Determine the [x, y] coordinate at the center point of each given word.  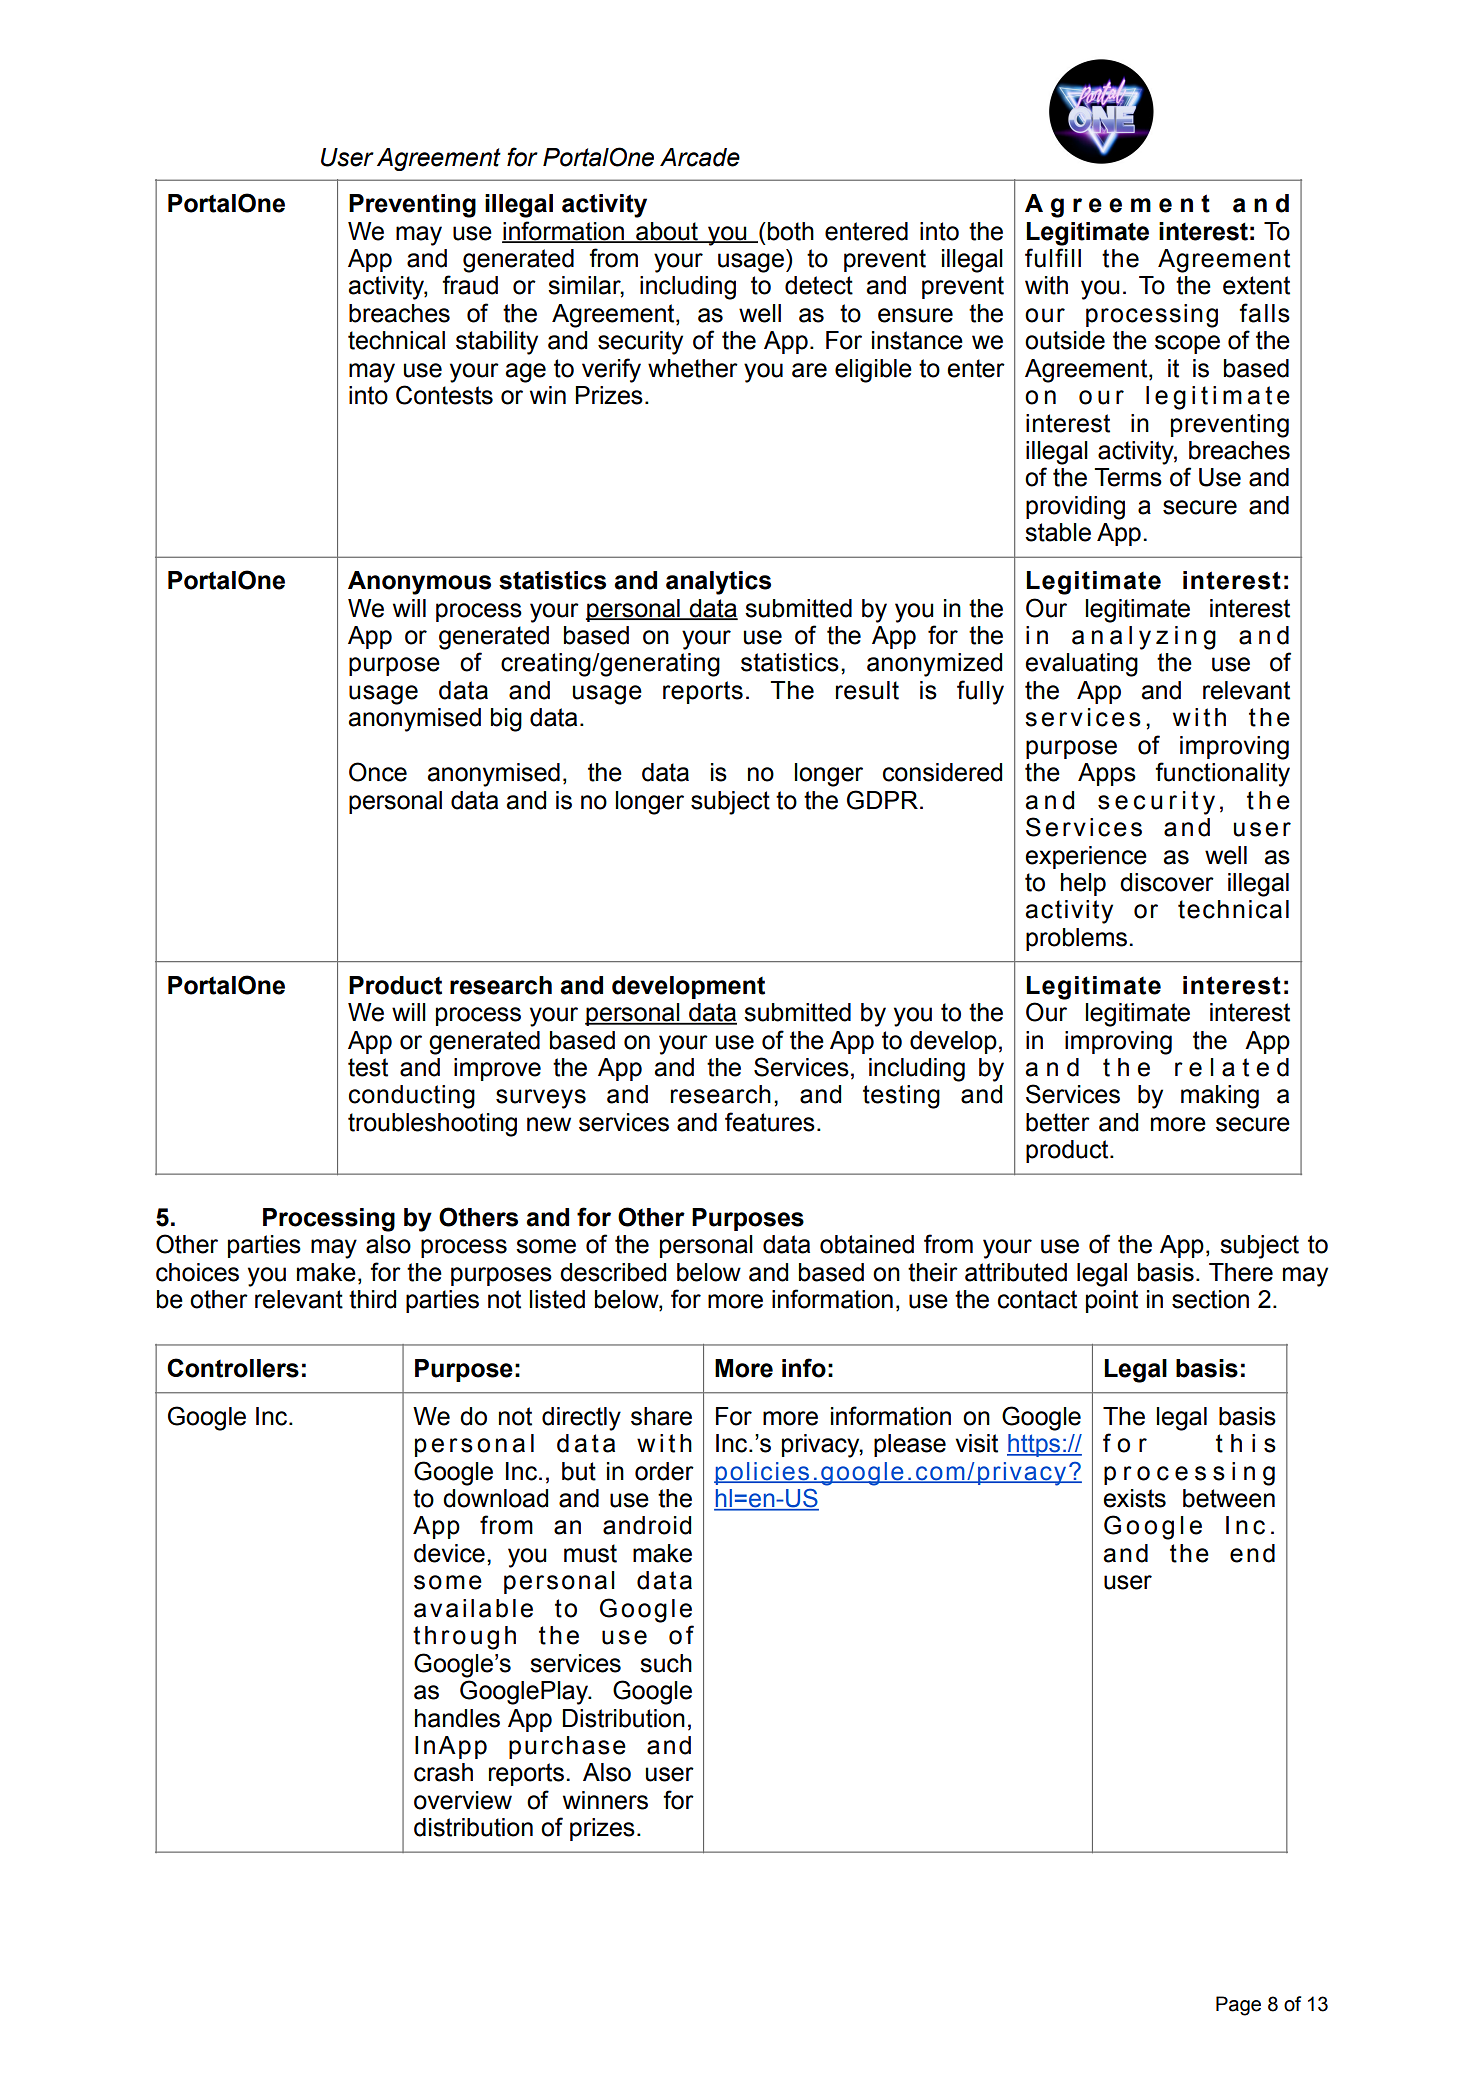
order [664, 1471]
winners [605, 1800]
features [770, 1122]
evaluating [1081, 665]
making [1220, 1097]
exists [1134, 1498]
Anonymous [419, 583]
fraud [470, 285]
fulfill [1053, 258]
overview [463, 1800]
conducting [412, 1097]
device [449, 1553]
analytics [718, 583]
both [789, 231]
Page [1238, 2006]
